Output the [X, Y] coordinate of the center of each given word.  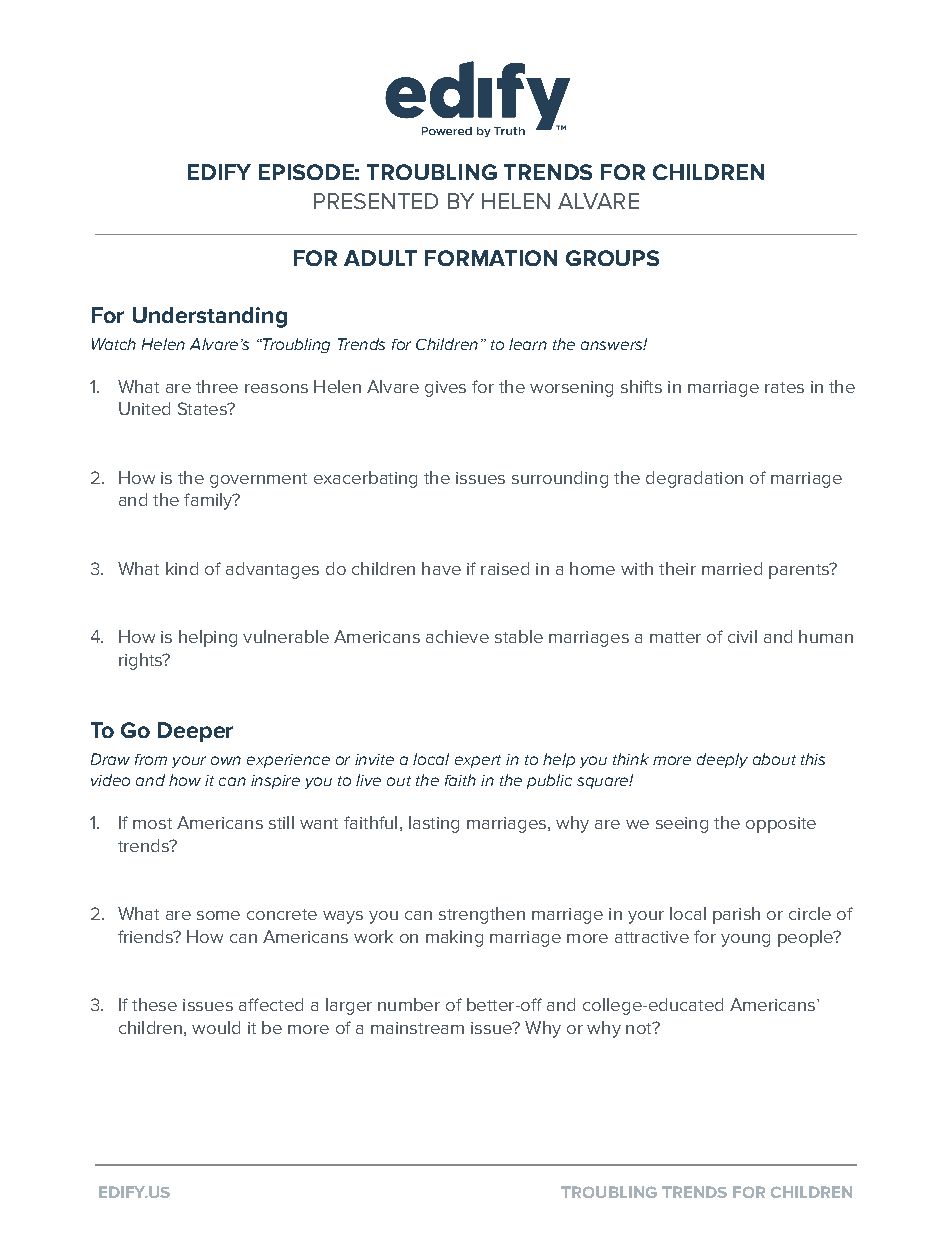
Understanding [210, 317]
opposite [781, 825]
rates [784, 387]
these [154, 1004]
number [409, 1004]
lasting [434, 824]
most [152, 823]
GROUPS [612, 258]
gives [445, 389]
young [745, 940]
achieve [457, 636]
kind [182, 568]
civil [742, 636]
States [203, 408]
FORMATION [491, 258]
